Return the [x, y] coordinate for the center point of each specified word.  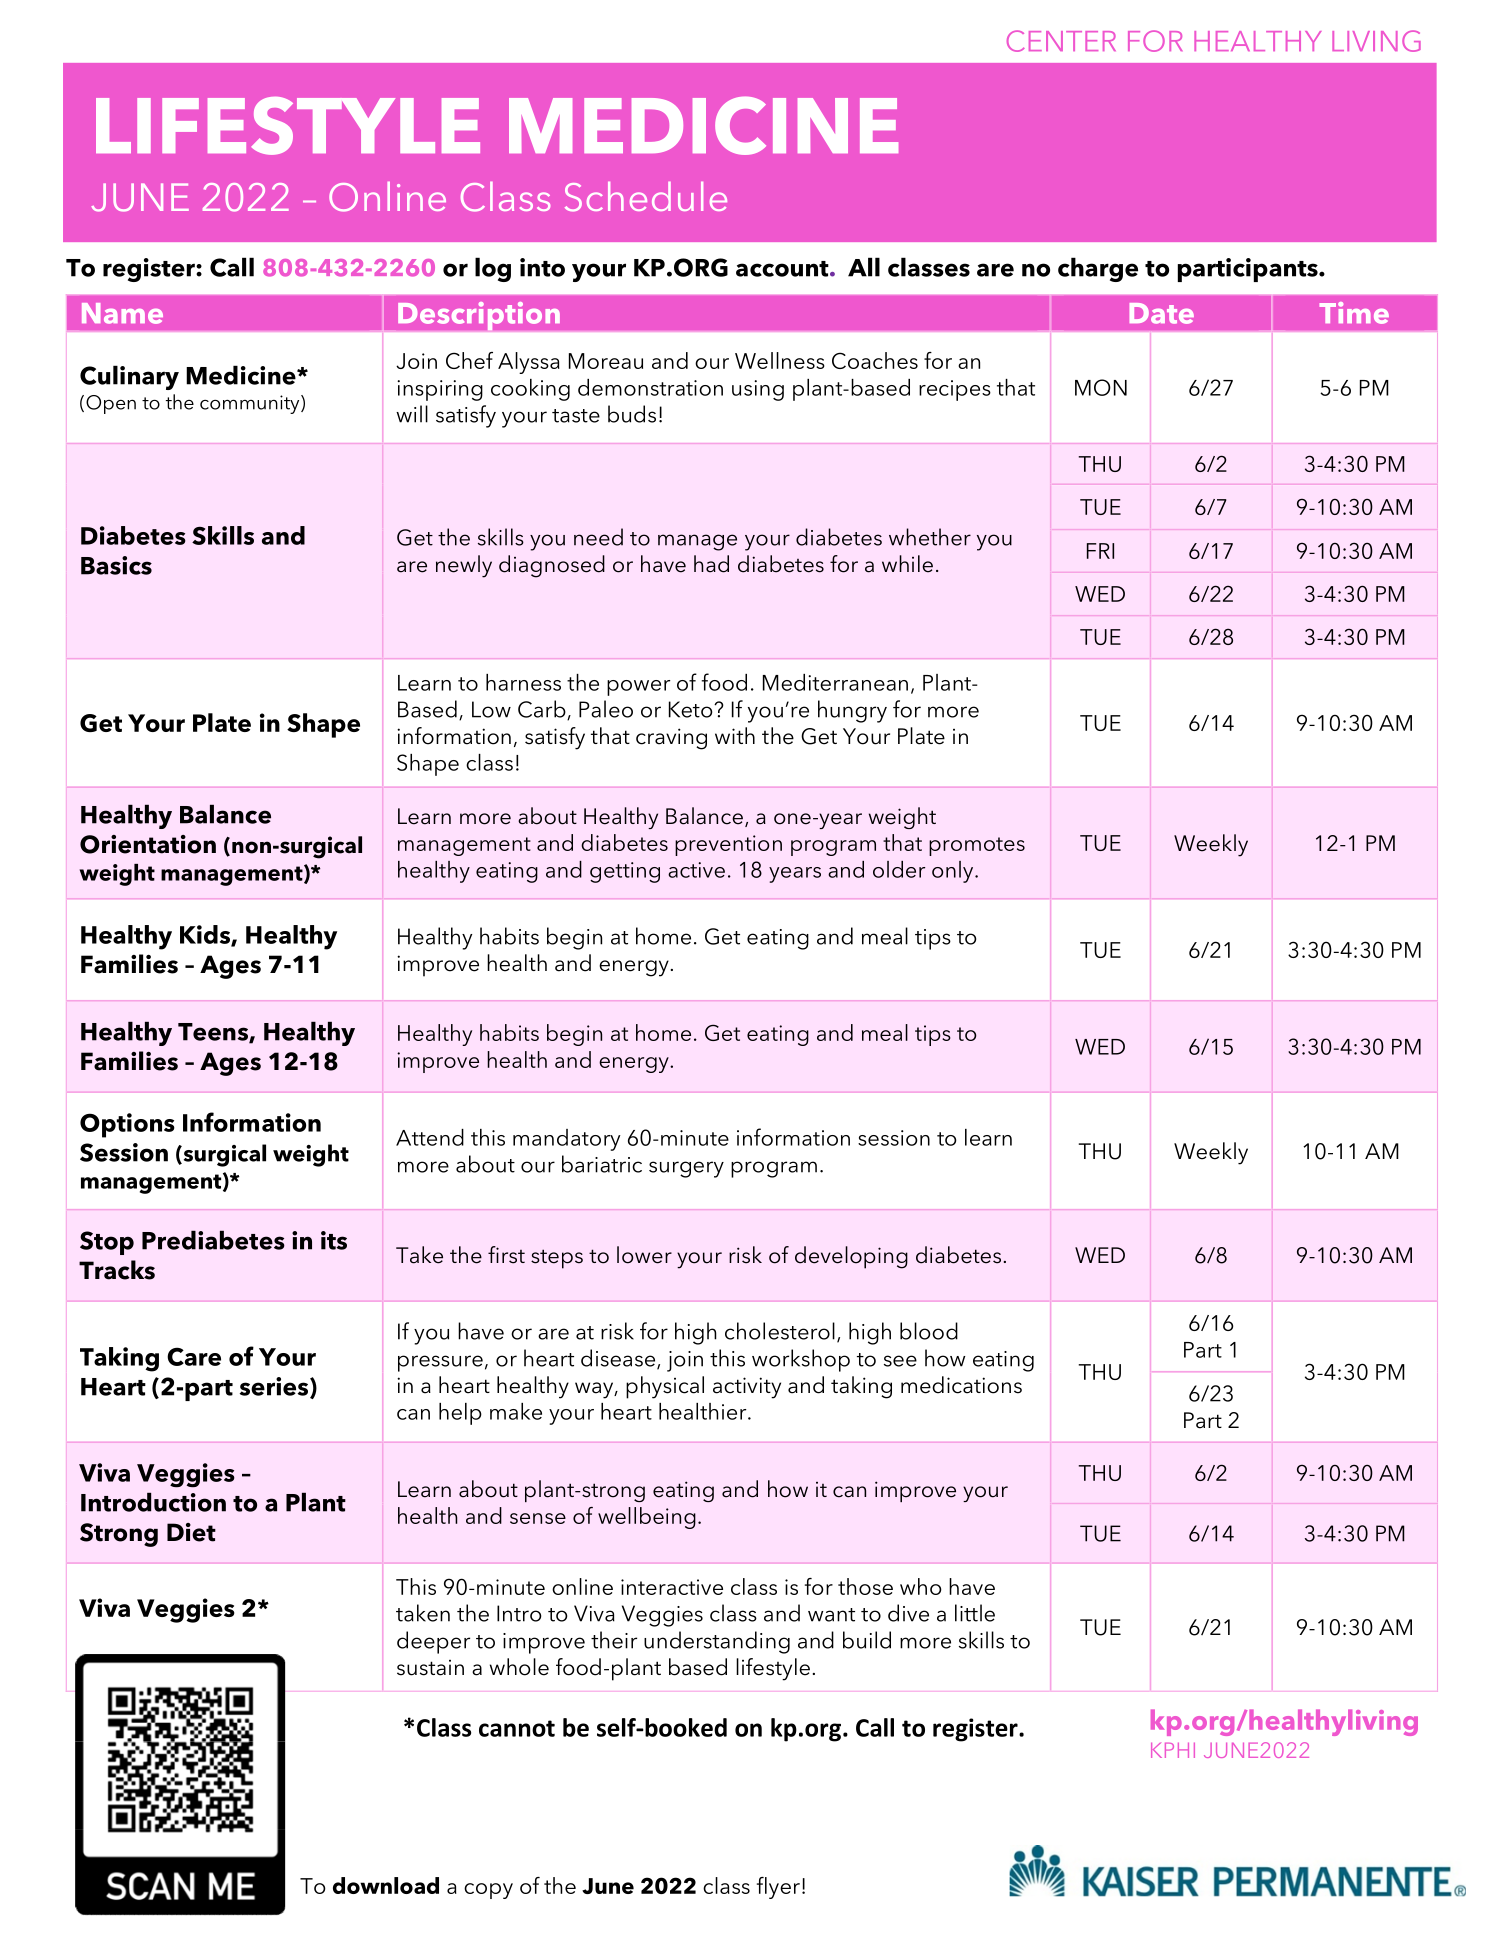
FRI [1100, 551]
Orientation [148, 844]
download [386, 1885]
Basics [116, 565]
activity [747, 1388]
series [275, 1387]
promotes [977, 846]
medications [961, 1385]
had [711, 564]
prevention [728, 845]
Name [122, 313]
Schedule [646, 197]
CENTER [1061, 41]
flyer [778, 1888]
